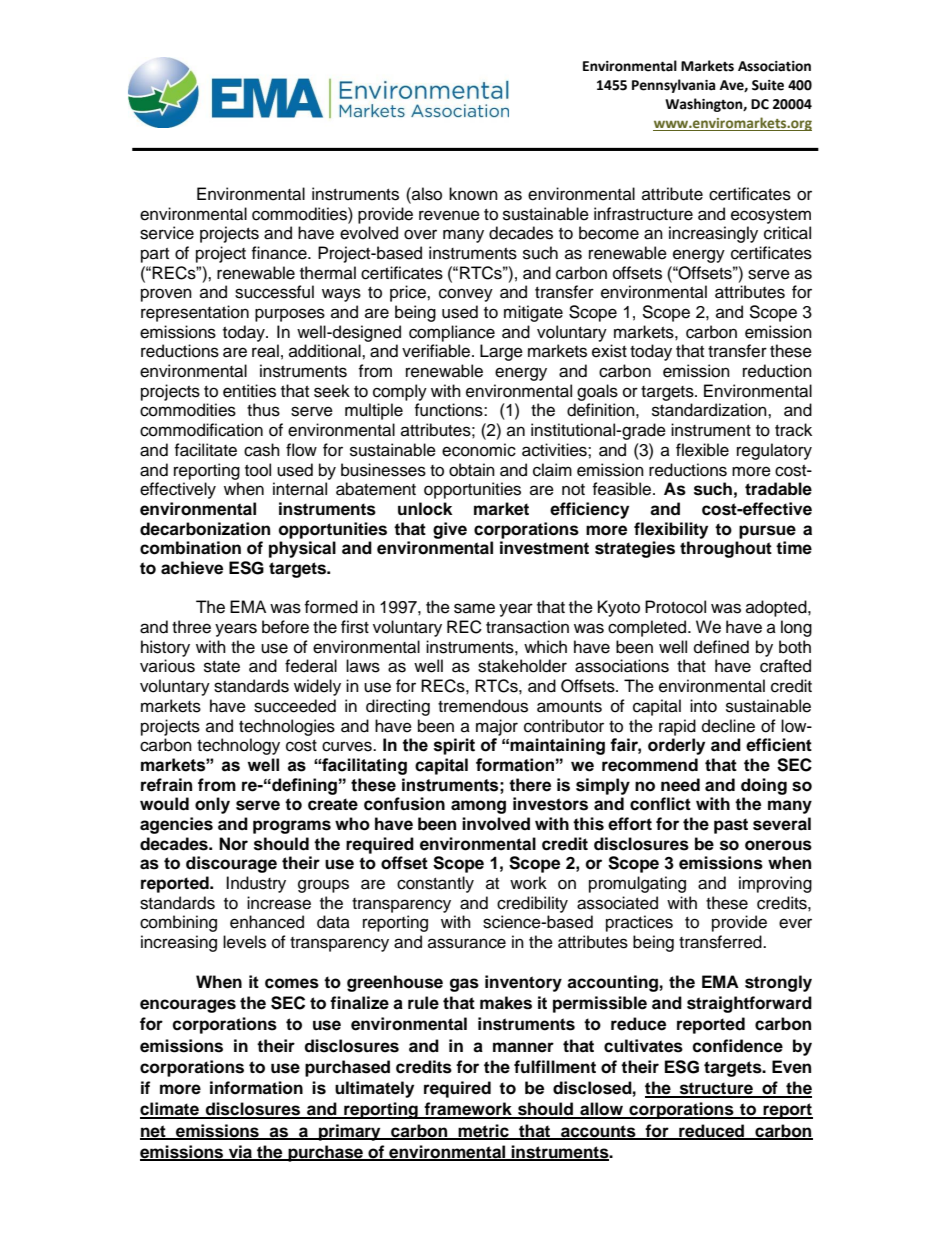 The width and height of the image is (952, 1233). What do you see at coordinates (710, 410) in the image?
I see `standardization` at bounding box center [710, 410].
